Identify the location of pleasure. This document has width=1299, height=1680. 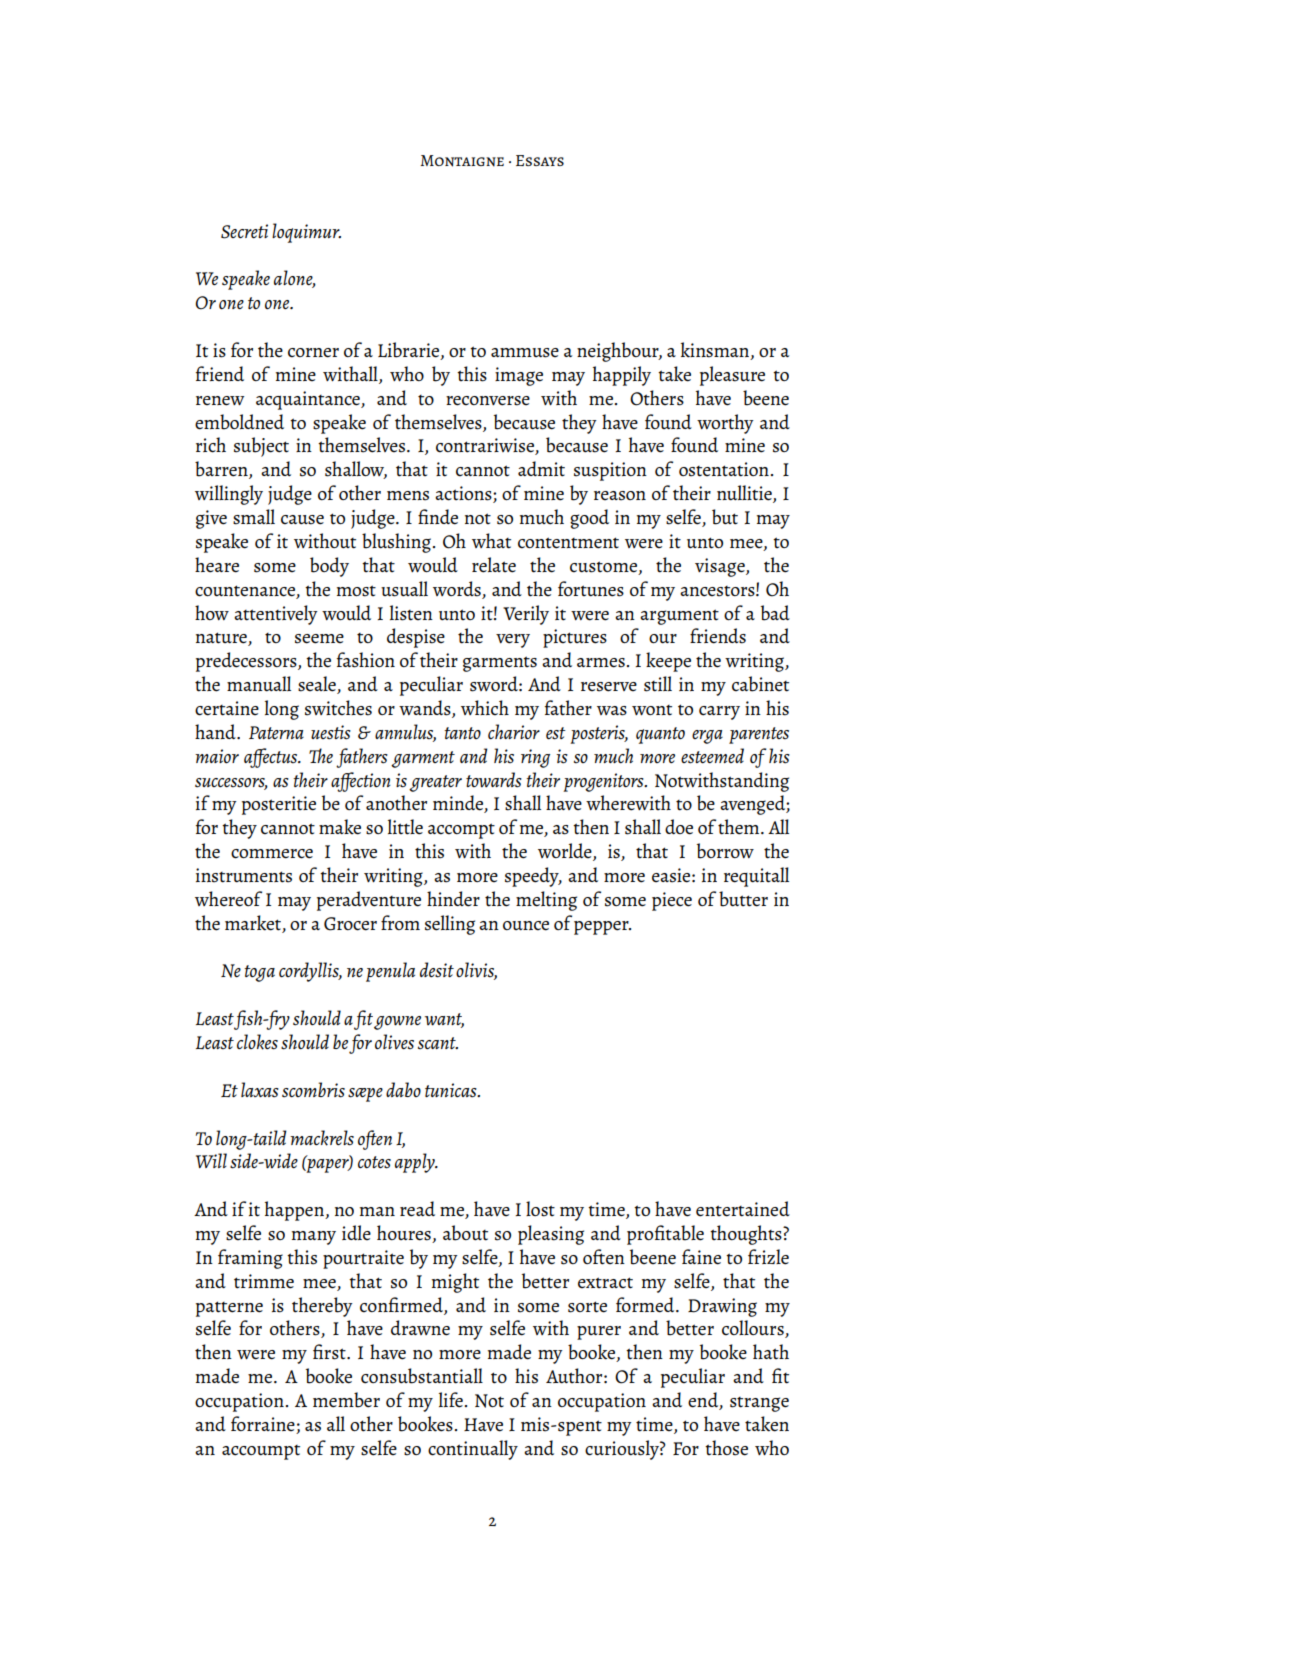
(732, 376).
